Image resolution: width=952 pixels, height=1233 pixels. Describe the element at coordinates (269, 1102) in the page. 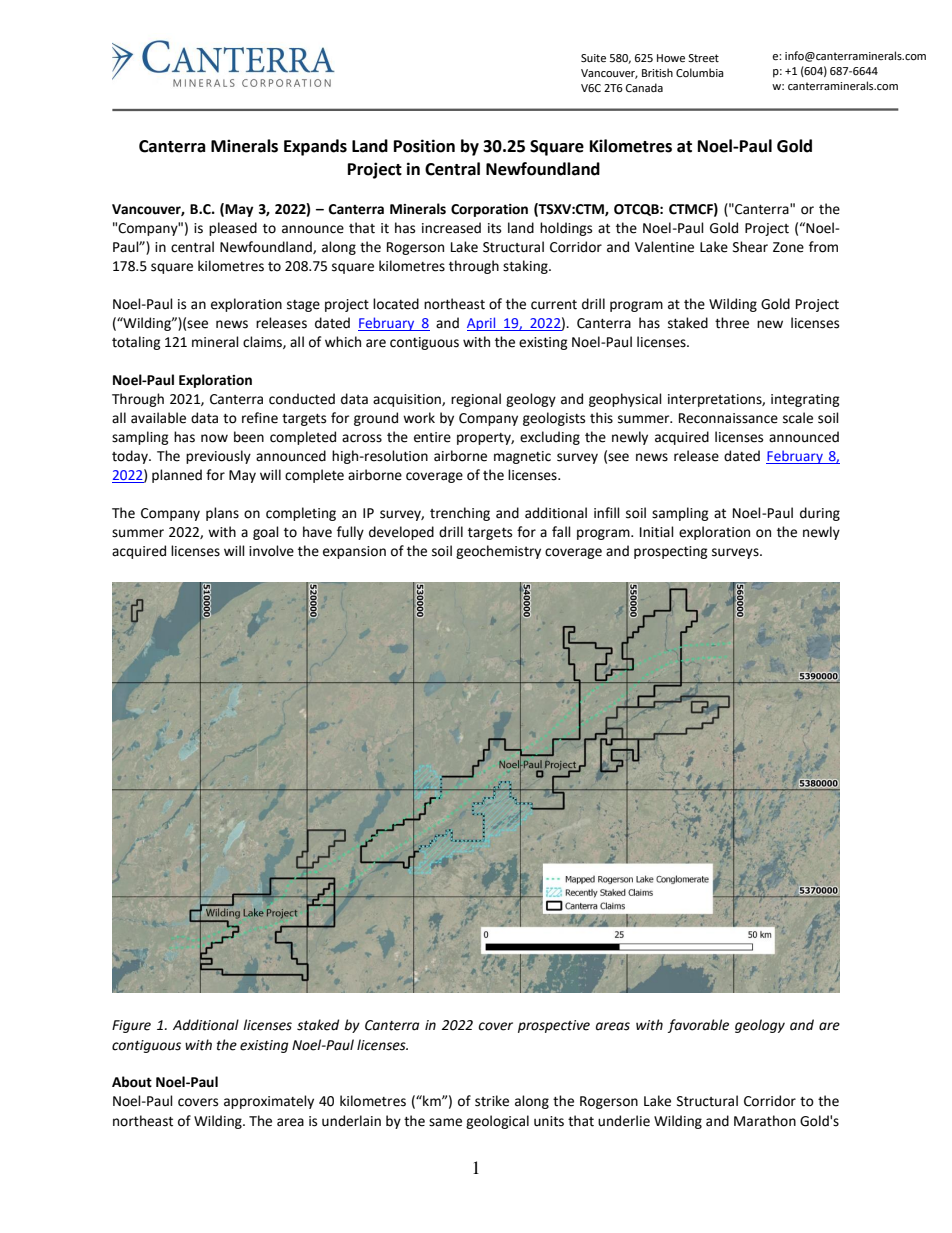

I see `approximately` at that location.
